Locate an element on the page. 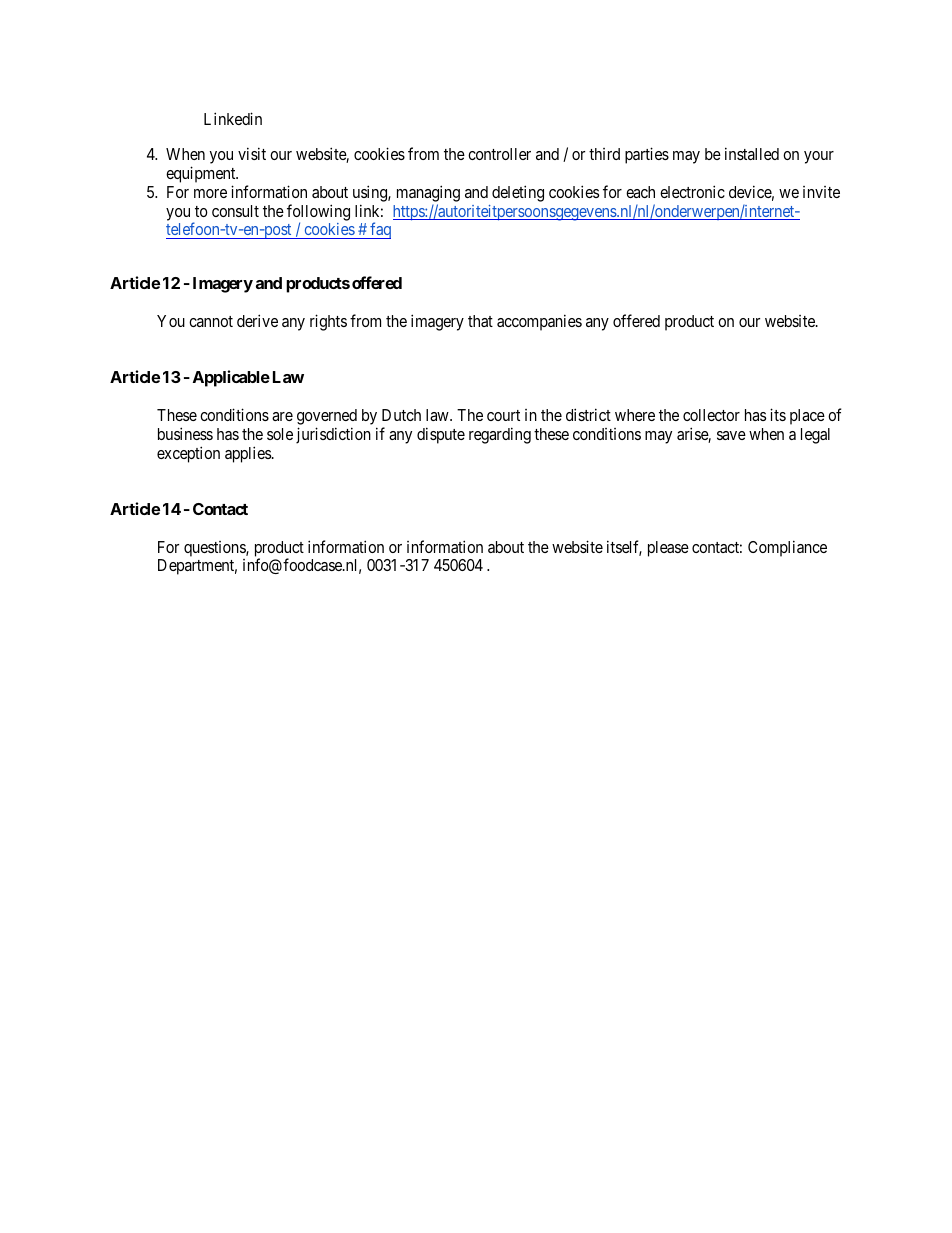  visit is located at coordinates (252, 153).
